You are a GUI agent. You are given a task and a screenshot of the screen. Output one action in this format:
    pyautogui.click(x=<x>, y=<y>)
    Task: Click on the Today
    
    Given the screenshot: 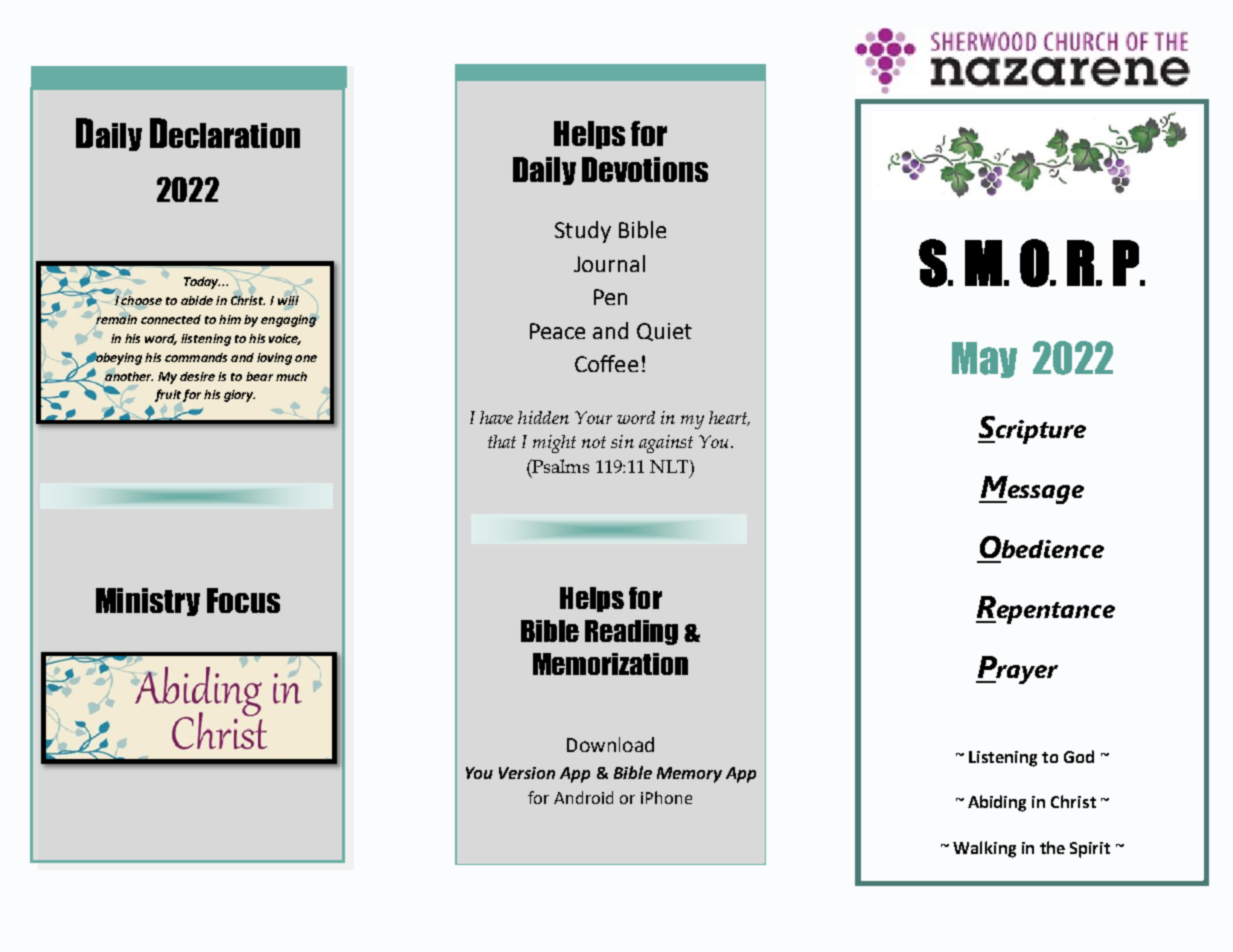 What is the action you would take?
    pyautogui.click(x=202, y=283)
